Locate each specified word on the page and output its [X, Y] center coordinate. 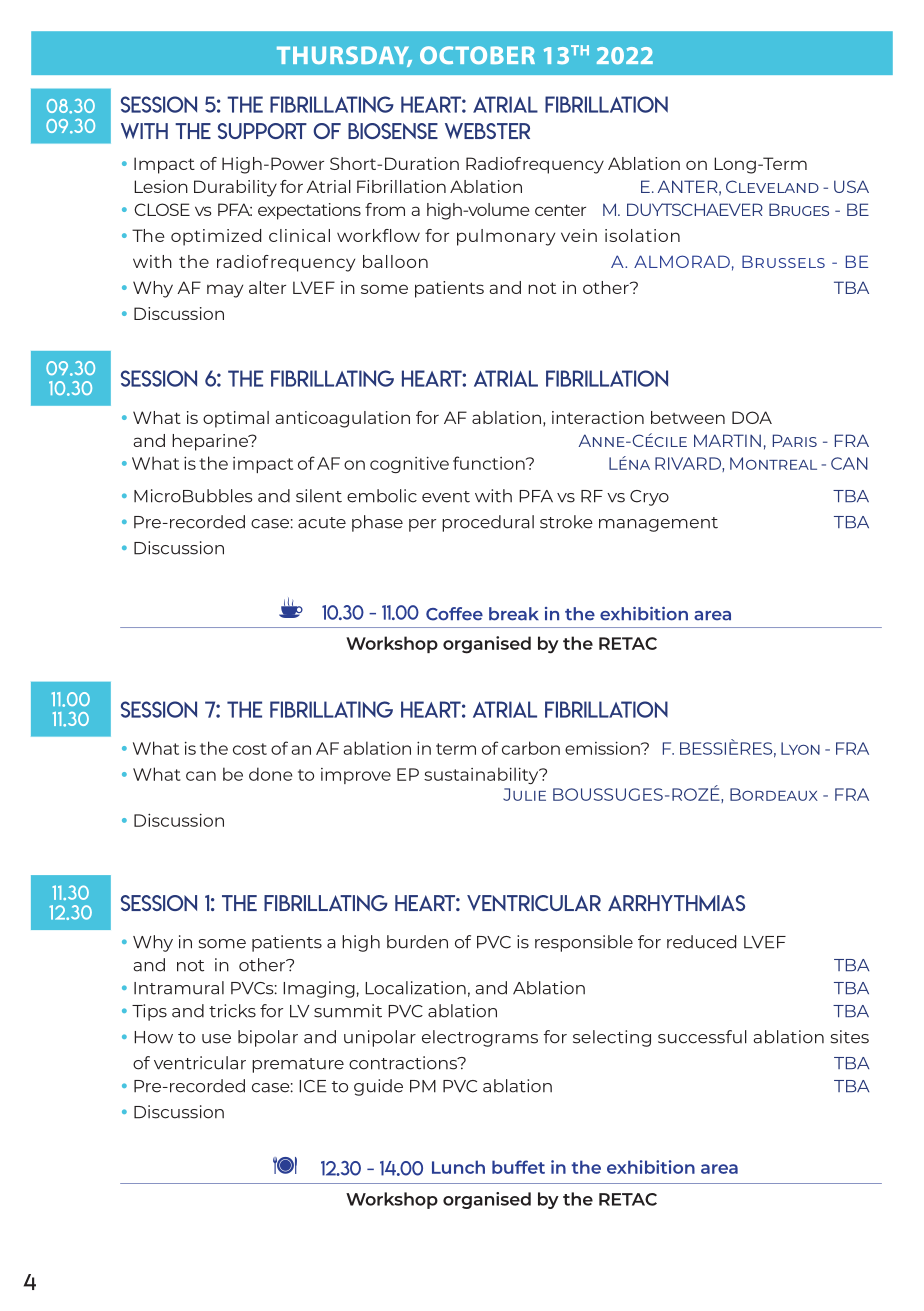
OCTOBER [477, 55]
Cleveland [772, 186]
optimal [236, 419]
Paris [795, 440]
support [262, 131]
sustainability [482, 775]
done [270, 774]
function [490, 463]
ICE [312, 1086]
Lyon [800, 748]
